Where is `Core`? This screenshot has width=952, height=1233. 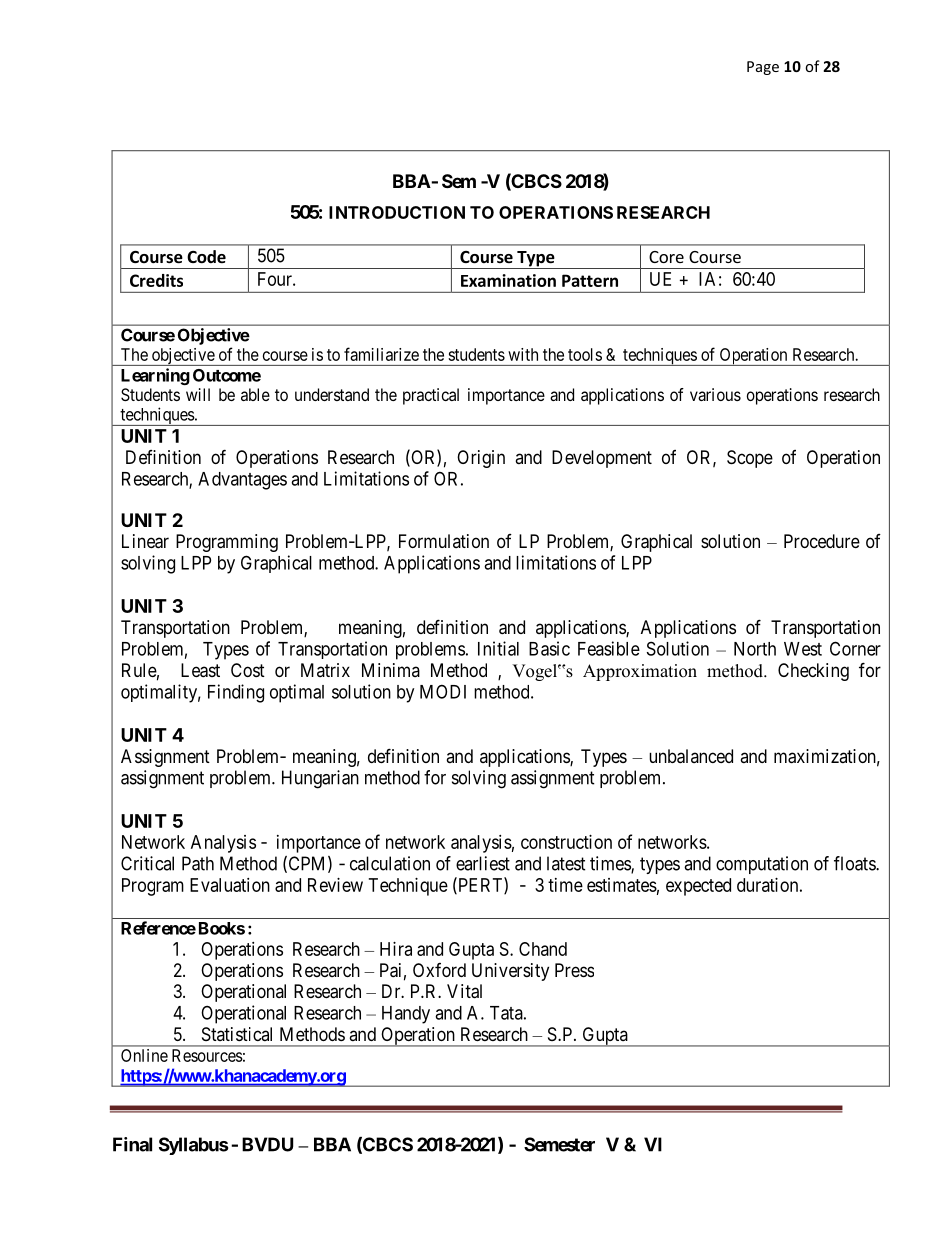 Core is located at coordinates (666, 257).
